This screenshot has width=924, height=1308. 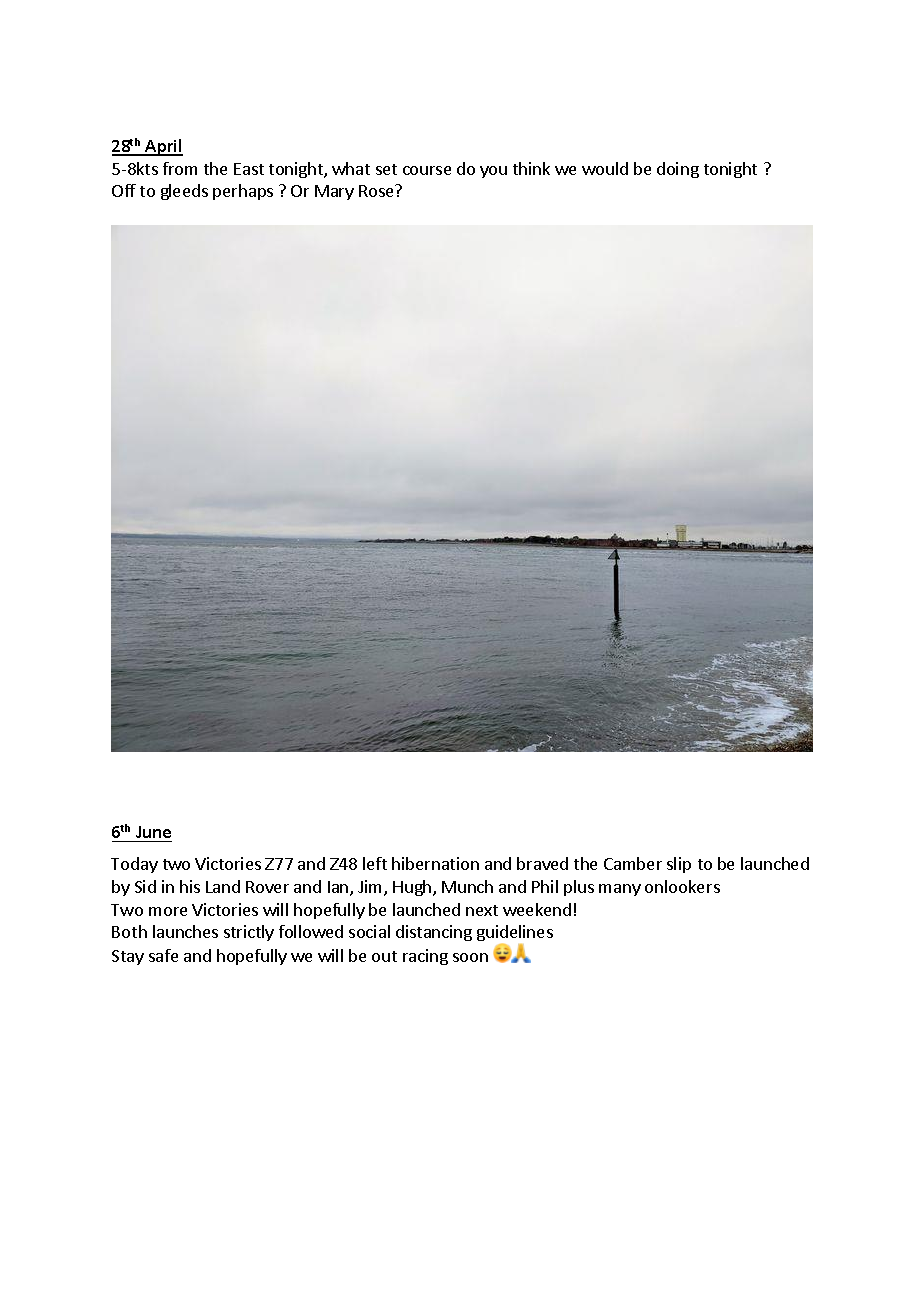 What do you see at coordinates (243, 192) in the screenshot?
I see `perhaps` at bounding box center [243, 192].
